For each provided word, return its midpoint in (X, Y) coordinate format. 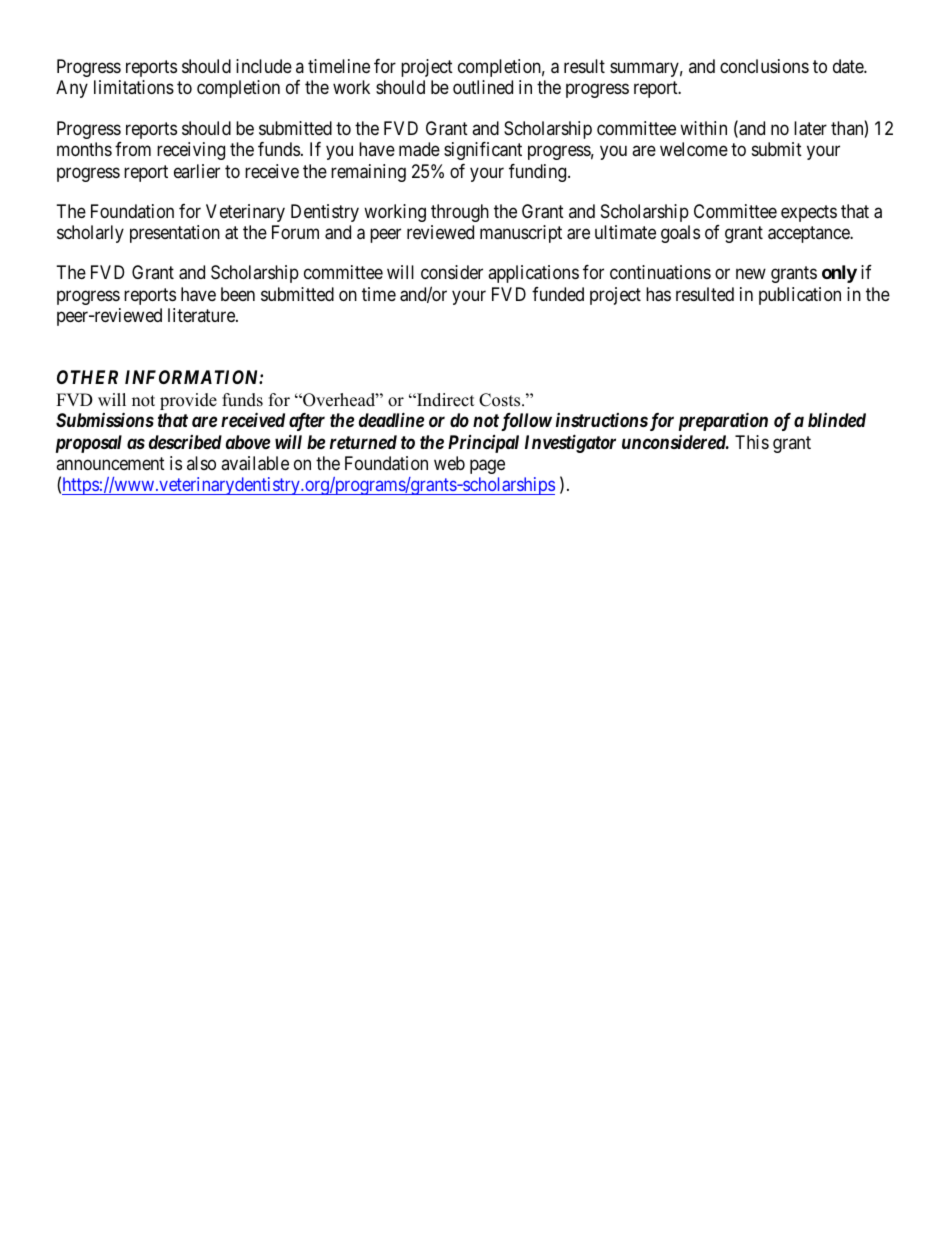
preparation (723, 421)
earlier (197, 171)
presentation (175, 234)
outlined (483, 87)
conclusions (764, 66)
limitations (134, 87)
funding (539, 173)
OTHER (87, 377)
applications (533, 274)
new (751, 274)
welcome (694, 149)
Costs (501, 400)
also (201, 463)
